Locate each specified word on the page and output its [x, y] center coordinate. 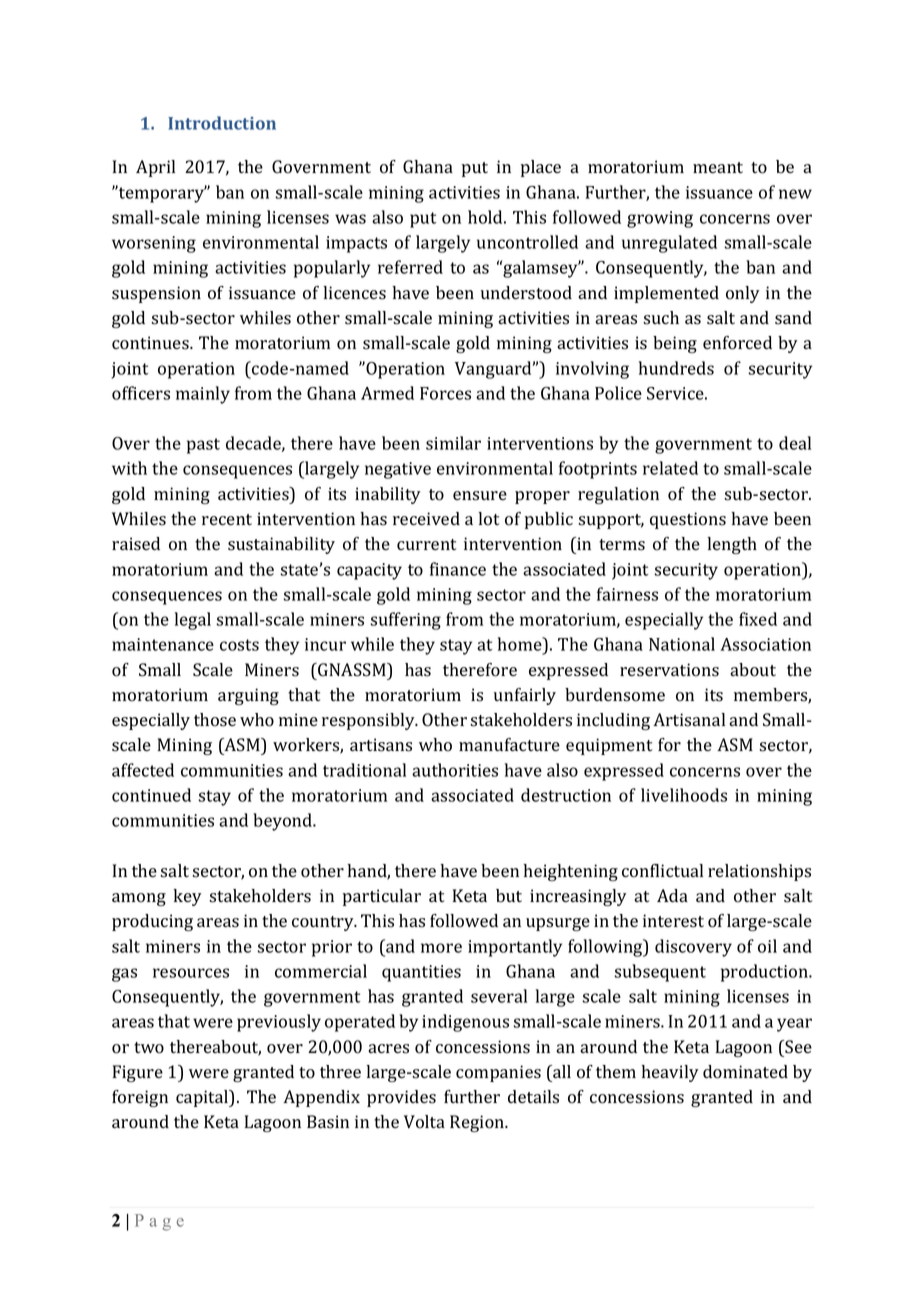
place [541, 168]
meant [718, 167]
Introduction [222, 123]
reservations [669, 670]
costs [239, 645]
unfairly [525, 696]
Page [159, 1222]
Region [478, 1123]
